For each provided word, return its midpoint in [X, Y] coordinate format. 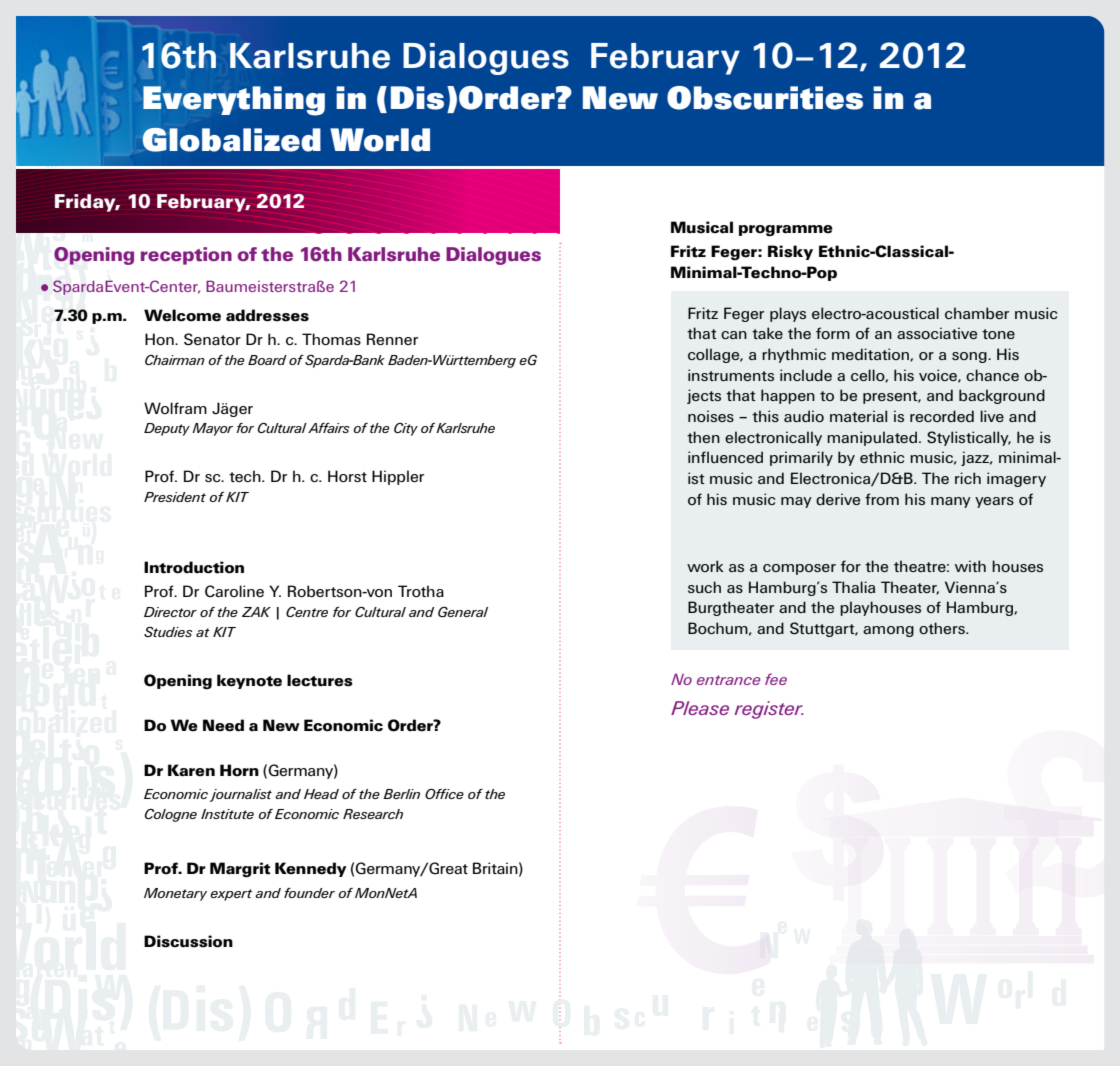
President [175, 497]
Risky [790, 252]
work [705, 566]
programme [786, 231]
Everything [234, 101]
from [882, 499]
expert [231, 895]
